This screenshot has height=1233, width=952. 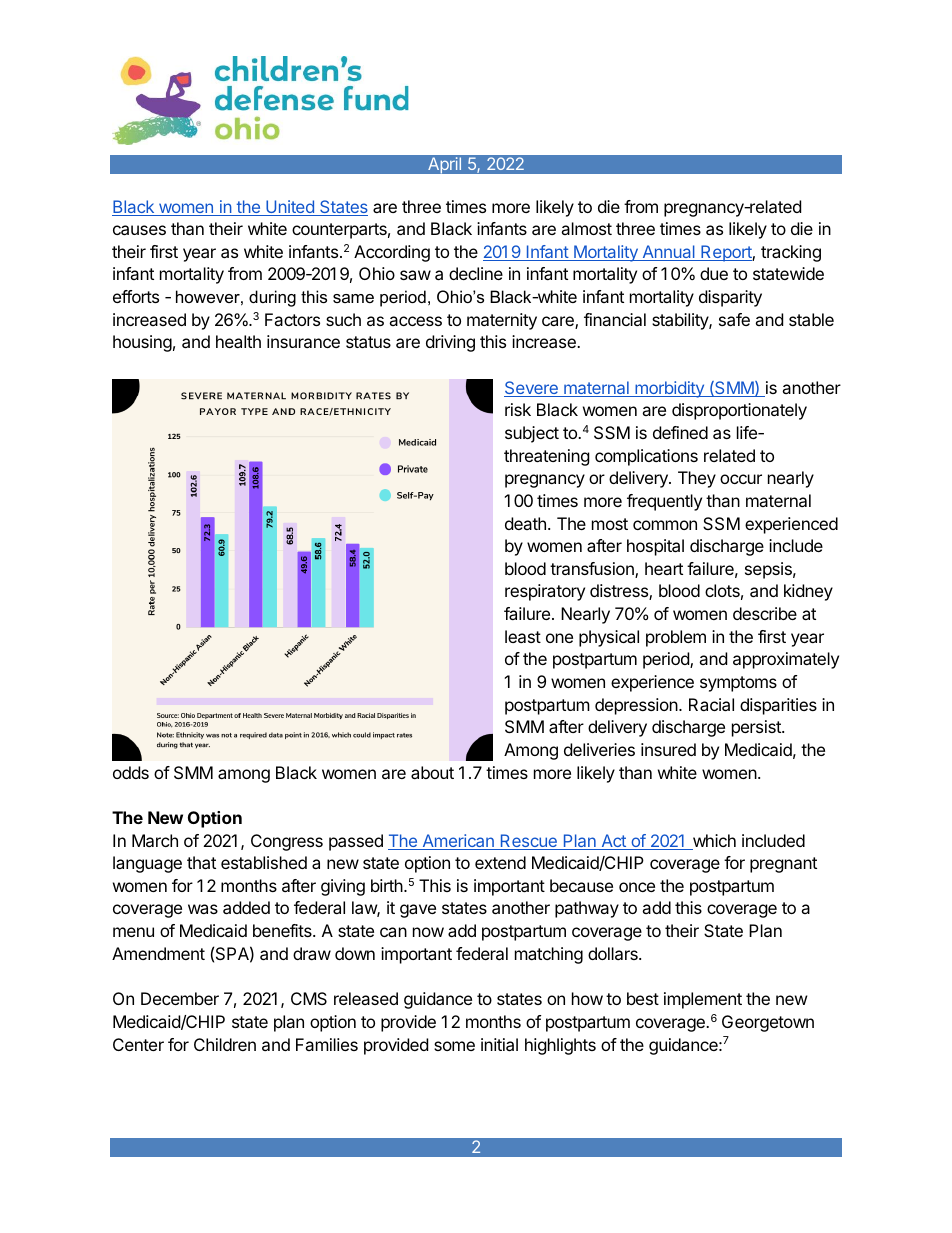 What do you see at coordinates (741, 479) in the screenshot?
I see `occur` at bounding box center [741, 479].
